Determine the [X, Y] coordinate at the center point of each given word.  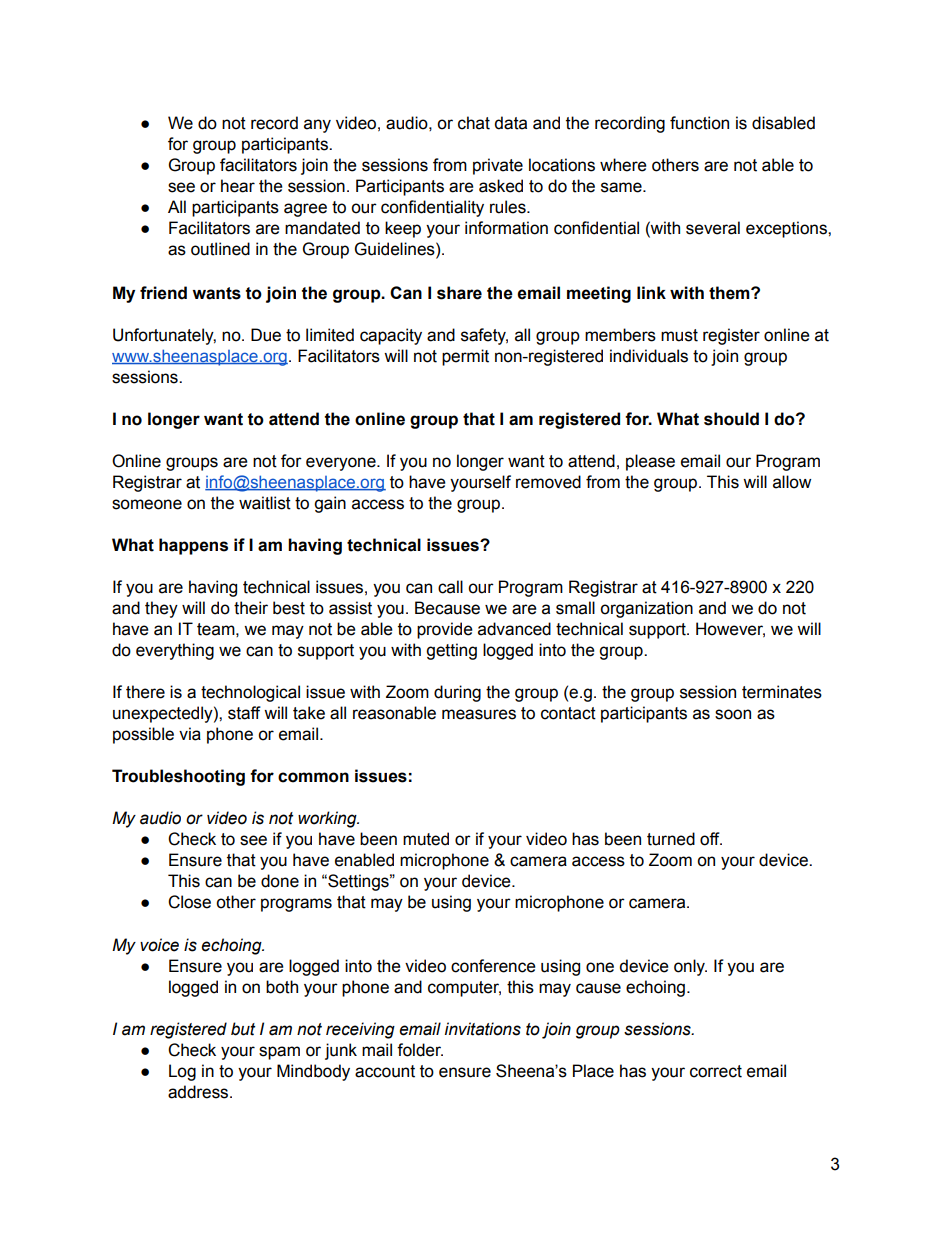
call [450, 587]
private [498, 166]
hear [238, 186]
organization [646, 609]
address [199, 1092]
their [251, 608]
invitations [483, 1029]
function [699, 123]
